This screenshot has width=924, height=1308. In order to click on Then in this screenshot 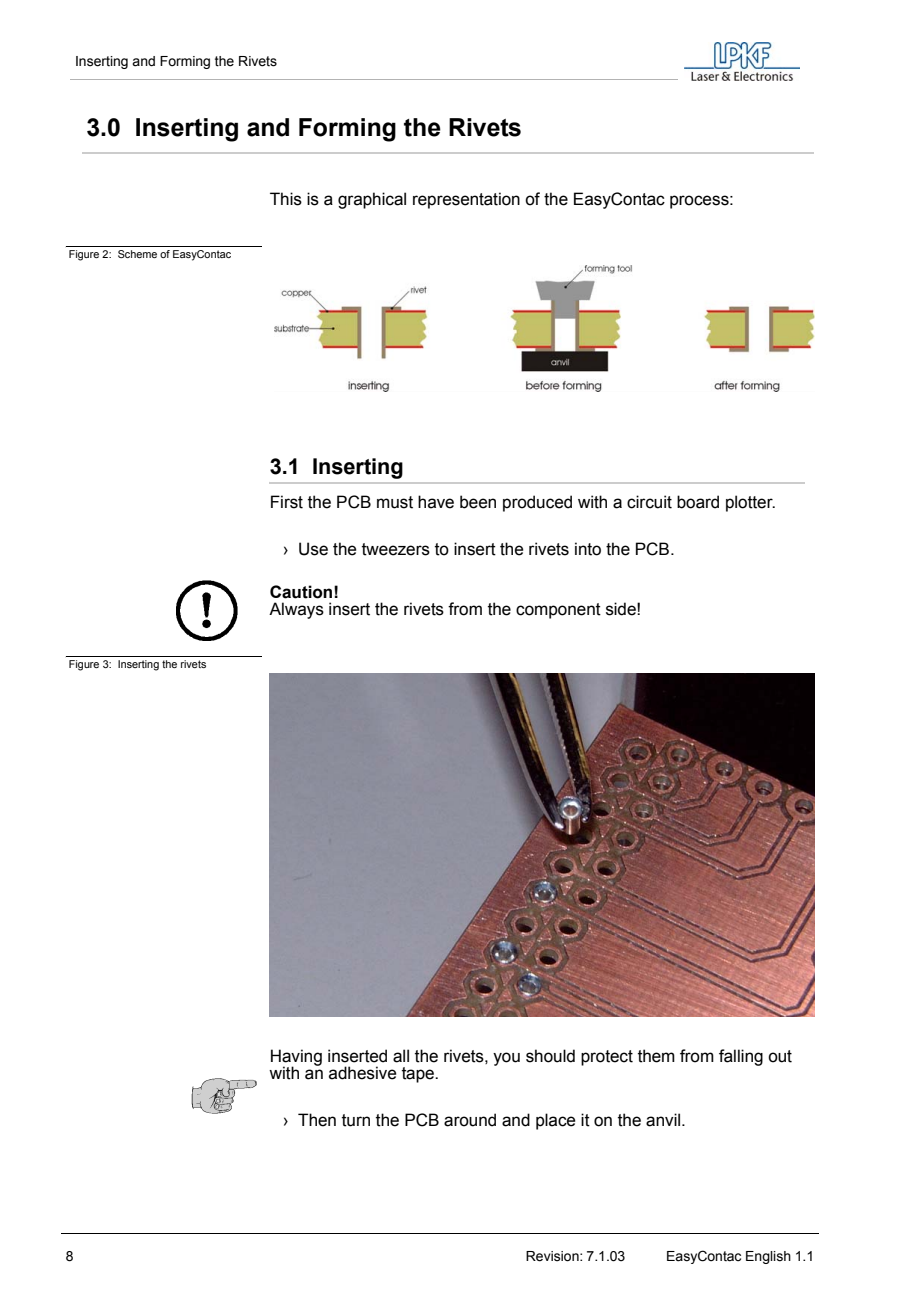, I will do `click(317, 1120)`.
